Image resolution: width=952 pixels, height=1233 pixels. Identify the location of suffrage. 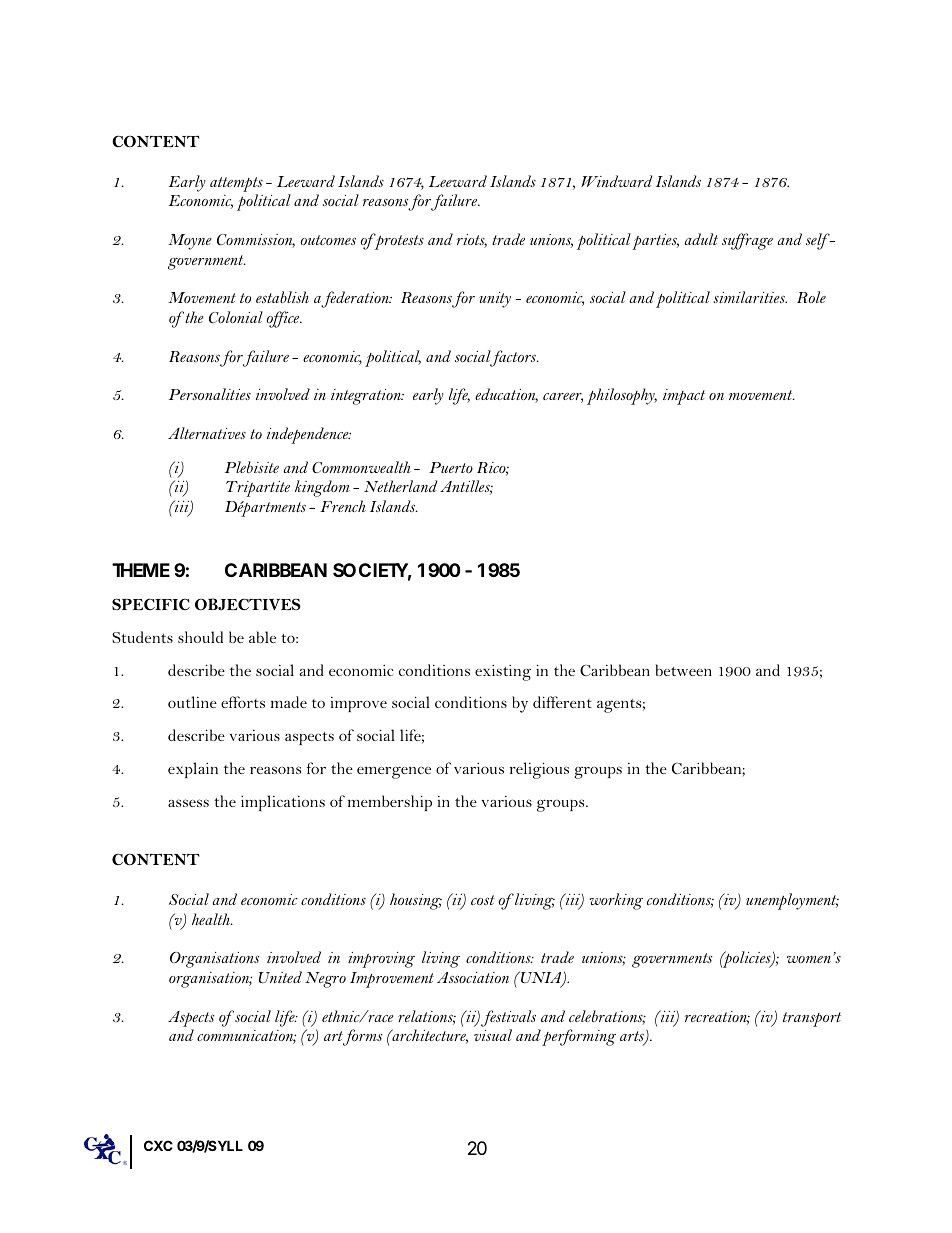
(747, 241).
